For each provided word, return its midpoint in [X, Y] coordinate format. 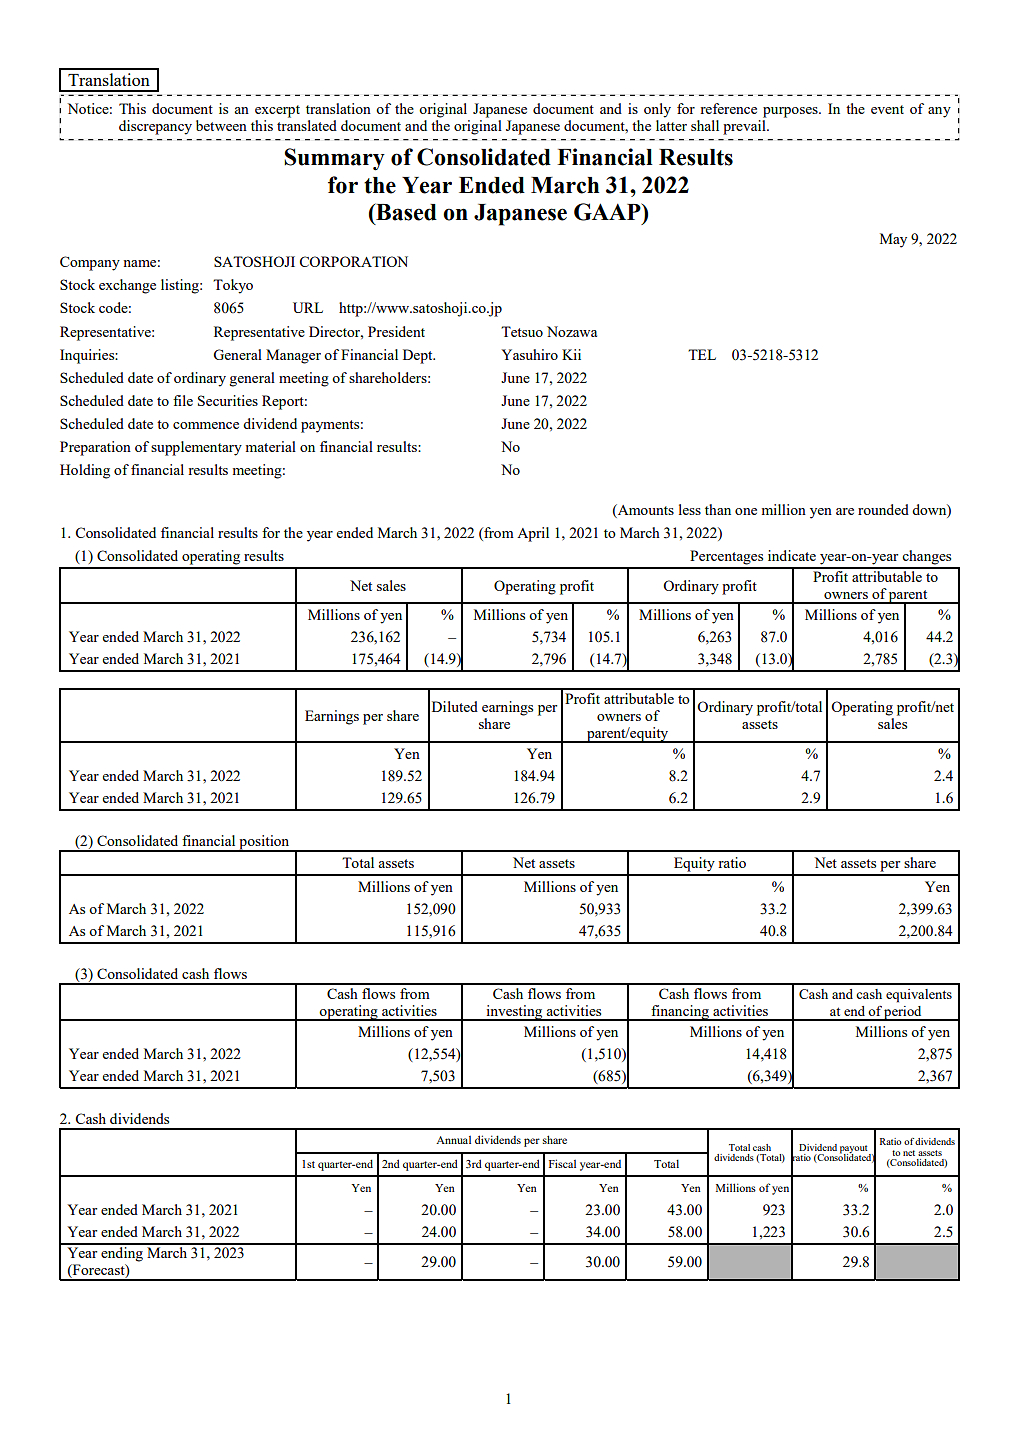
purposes [791, 112]
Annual [453, 1140]
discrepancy [155, 127]
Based [405, 212]
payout [855, 1150]
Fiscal [562, 1163]
